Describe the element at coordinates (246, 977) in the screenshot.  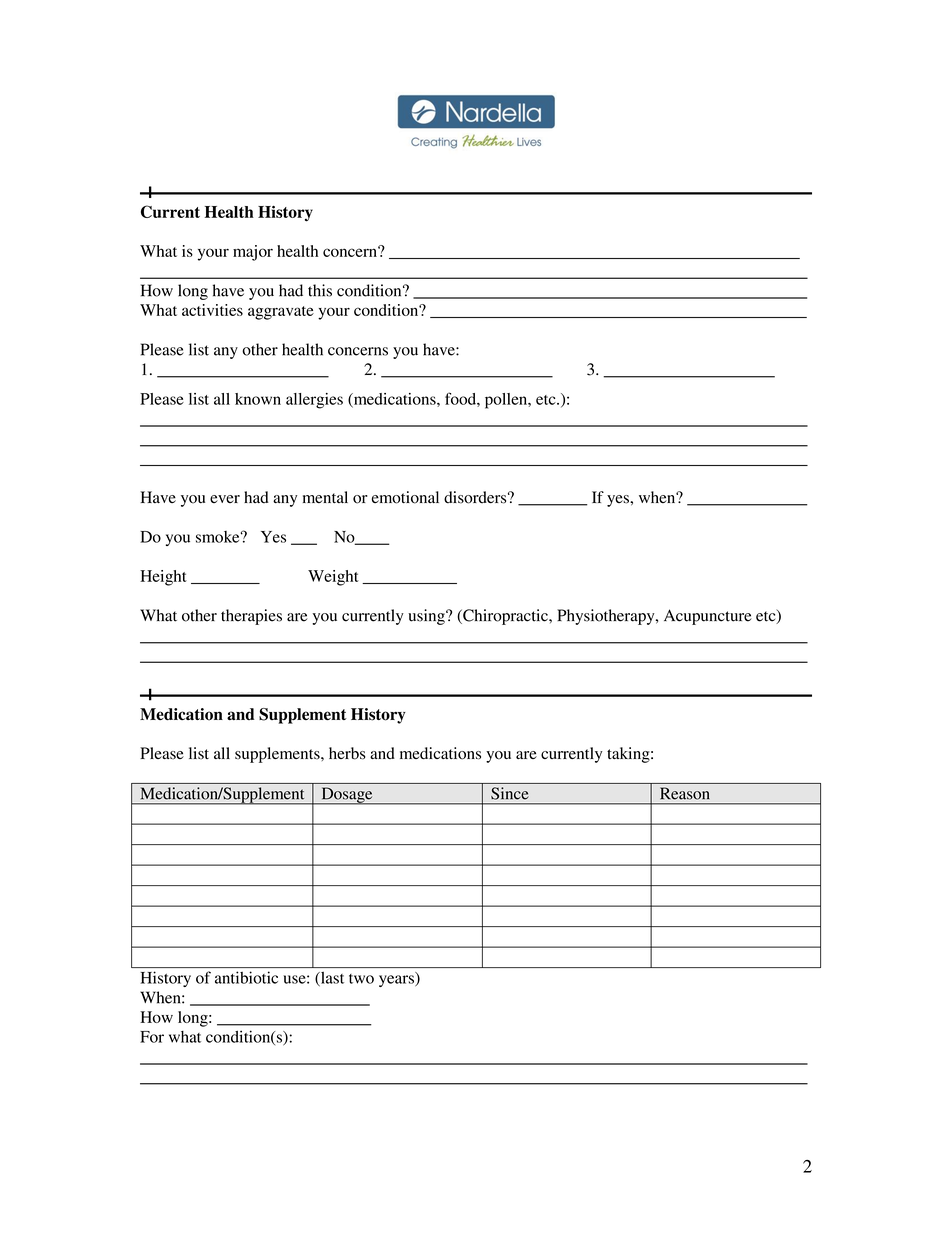
I see `antibiotic` at that location.
